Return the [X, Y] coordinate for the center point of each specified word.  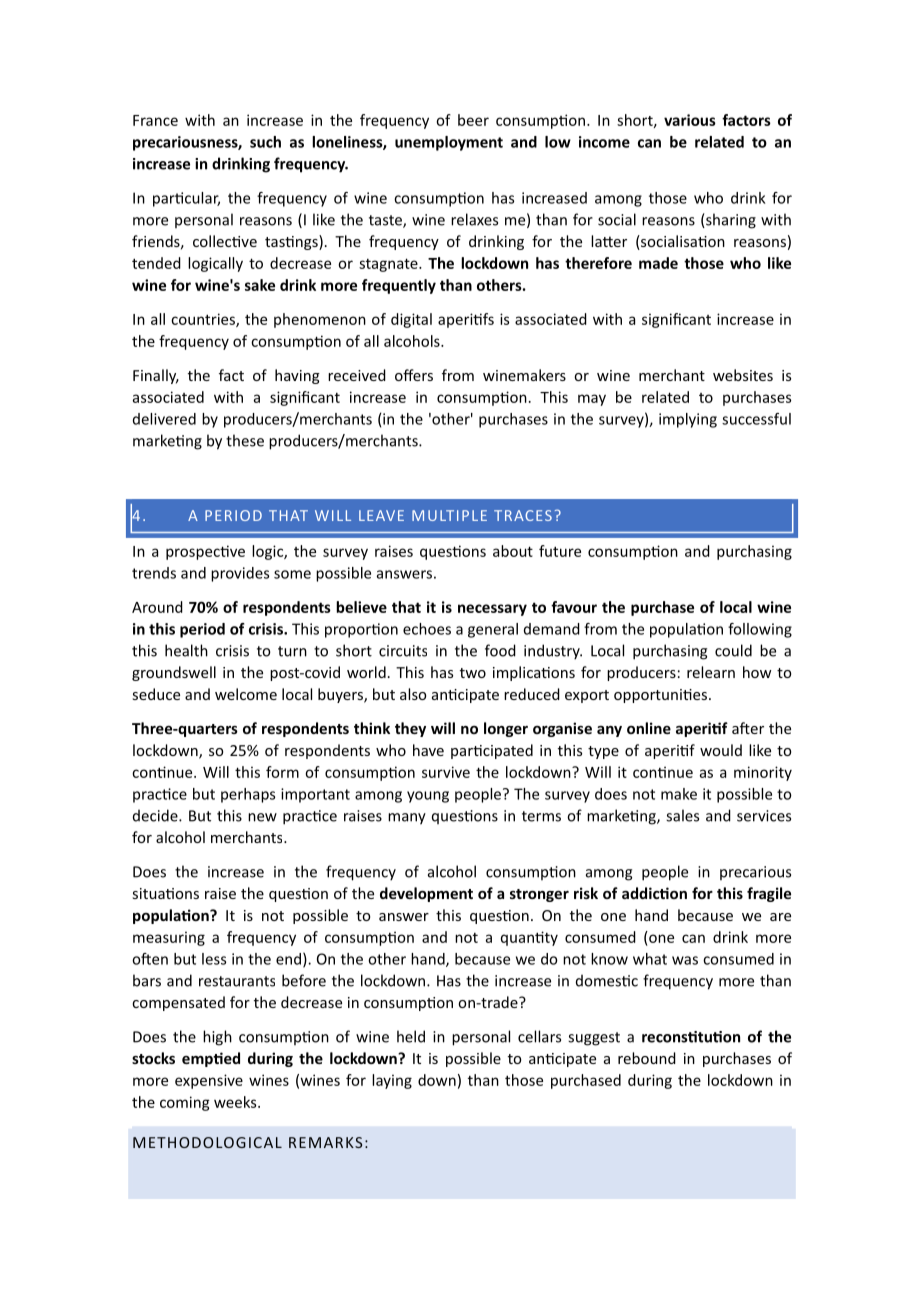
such [265, 142]
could [733, 650]
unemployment [449, 143]
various [690, 120]
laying [392, 1081]
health [186, 650]
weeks [236, 1102]
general [493, 630]
